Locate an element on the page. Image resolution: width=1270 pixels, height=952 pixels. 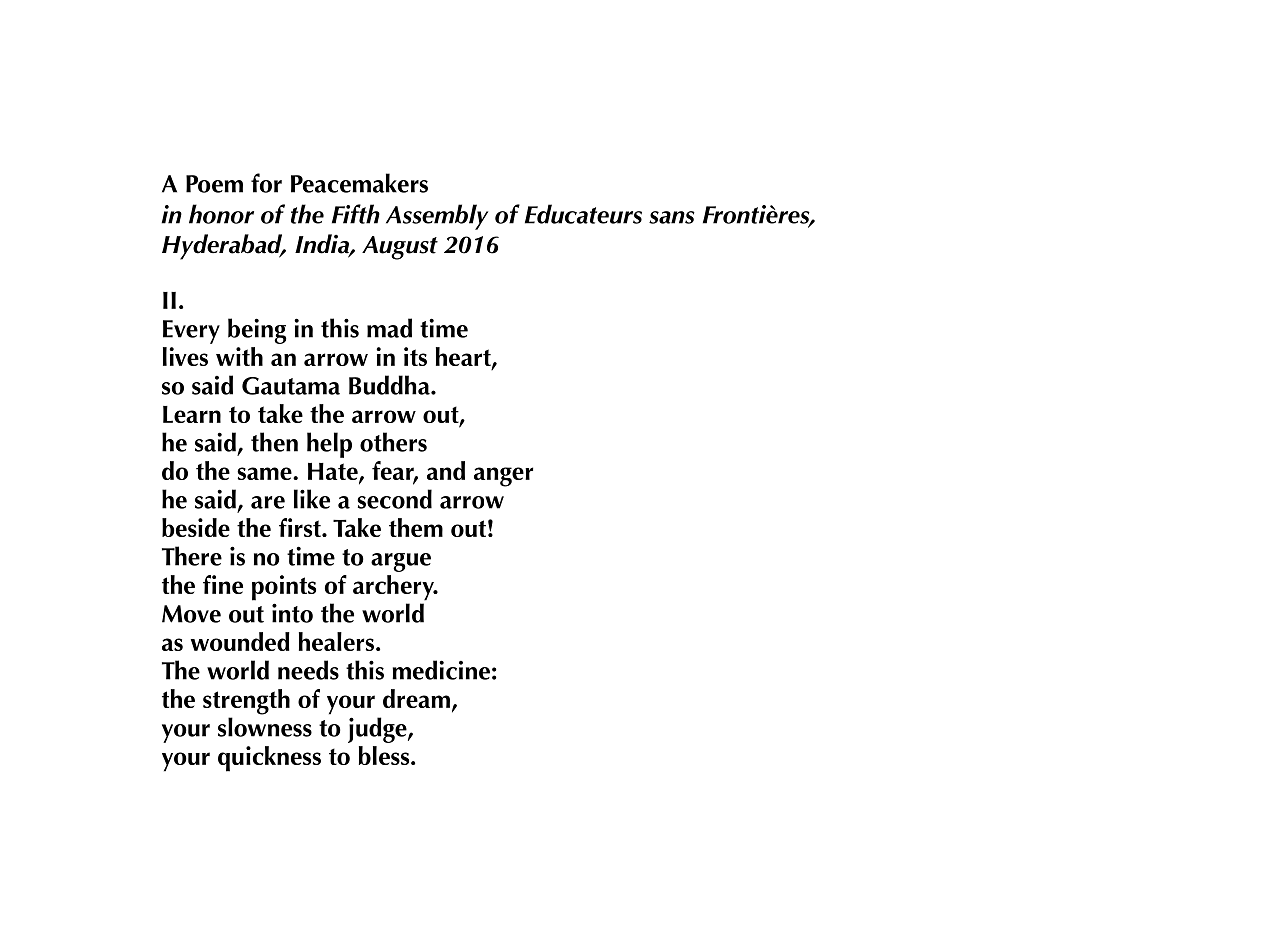
medicine is located at coordinates (441, 670).
